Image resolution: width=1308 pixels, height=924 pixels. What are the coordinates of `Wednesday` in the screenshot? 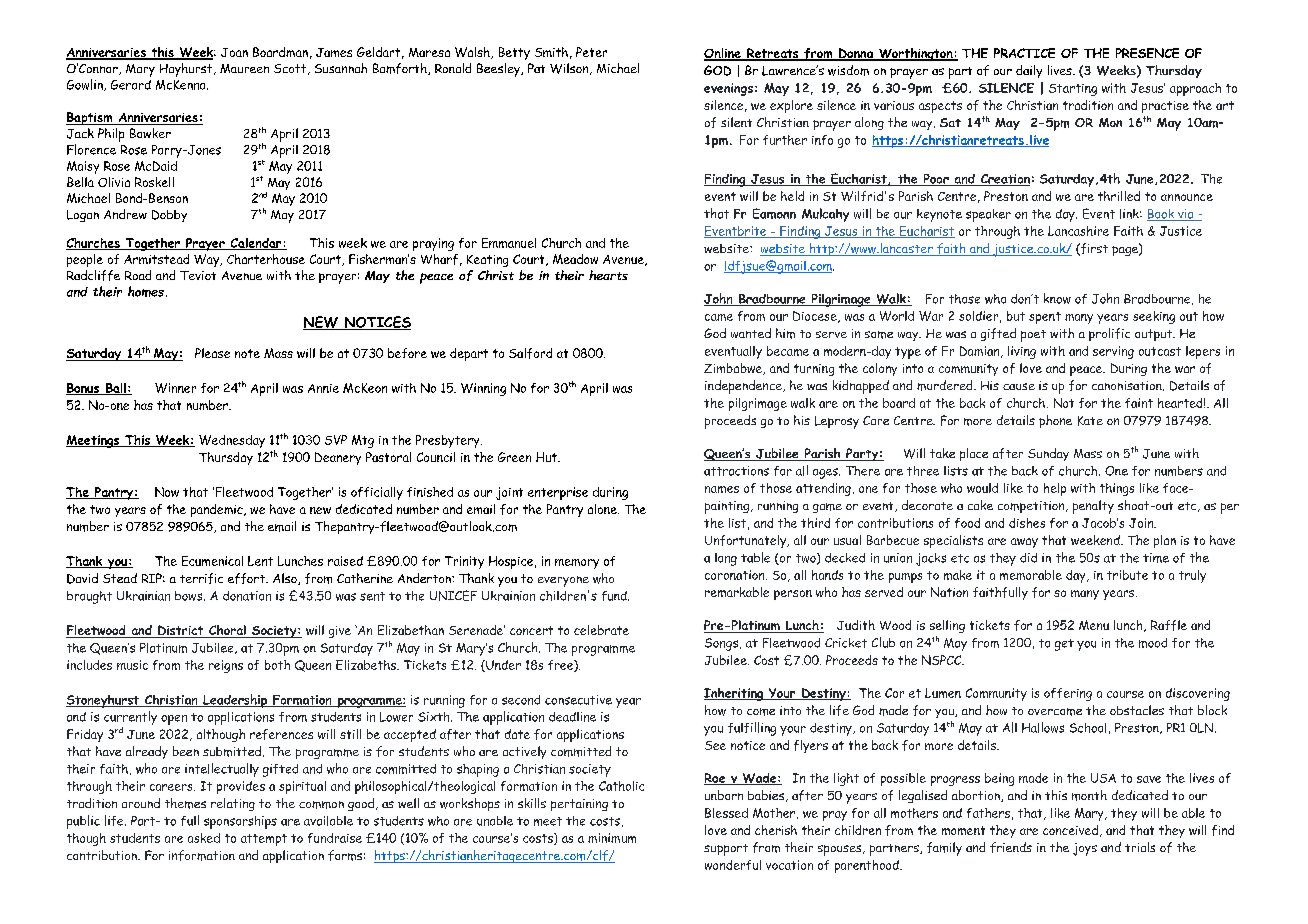 It's located at (232, 441).
